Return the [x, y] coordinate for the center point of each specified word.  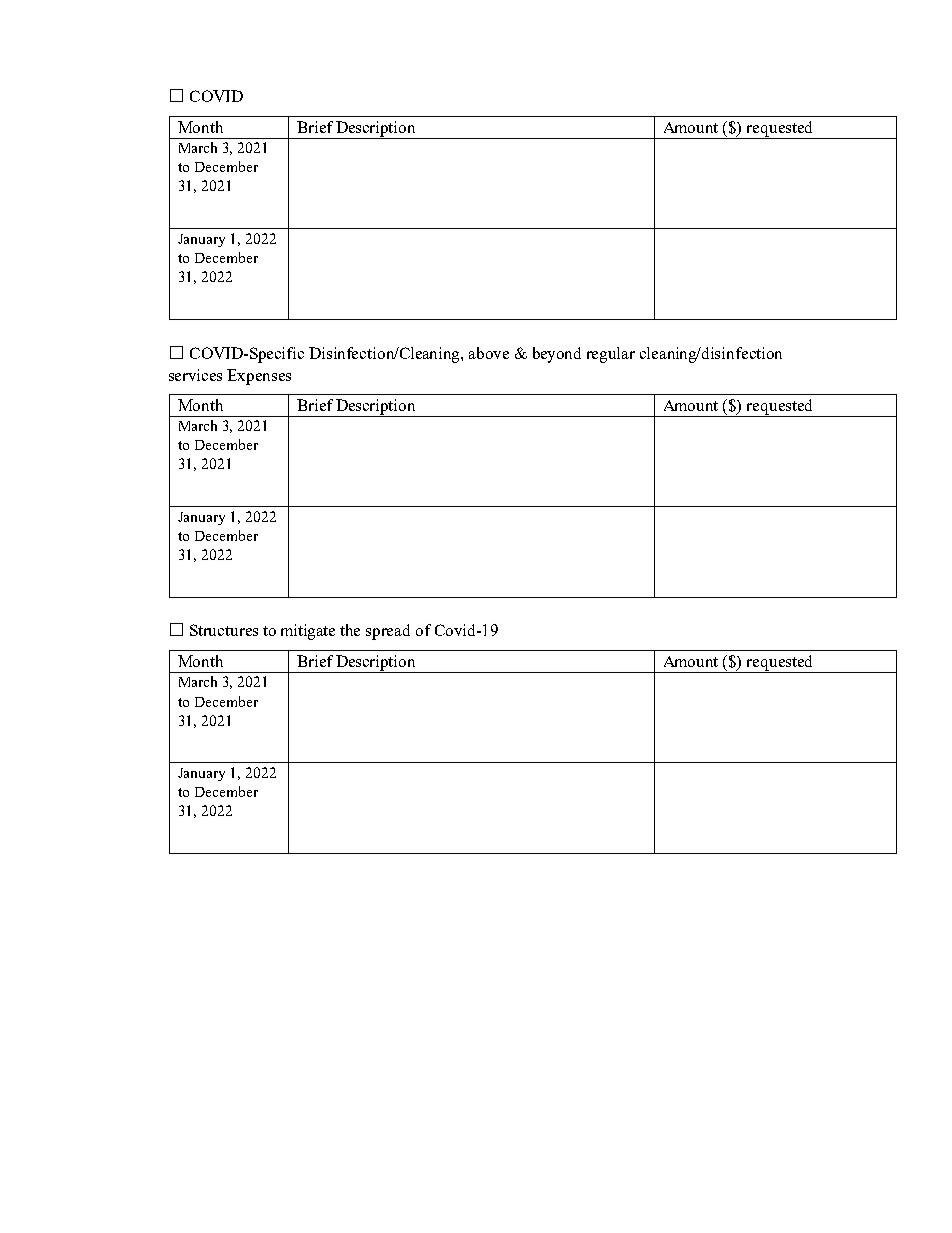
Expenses [259, 377]
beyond [557, 355]
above [489, 353]
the [350, 630]
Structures [224, 630]
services [195, 375]
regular [611, 355]
